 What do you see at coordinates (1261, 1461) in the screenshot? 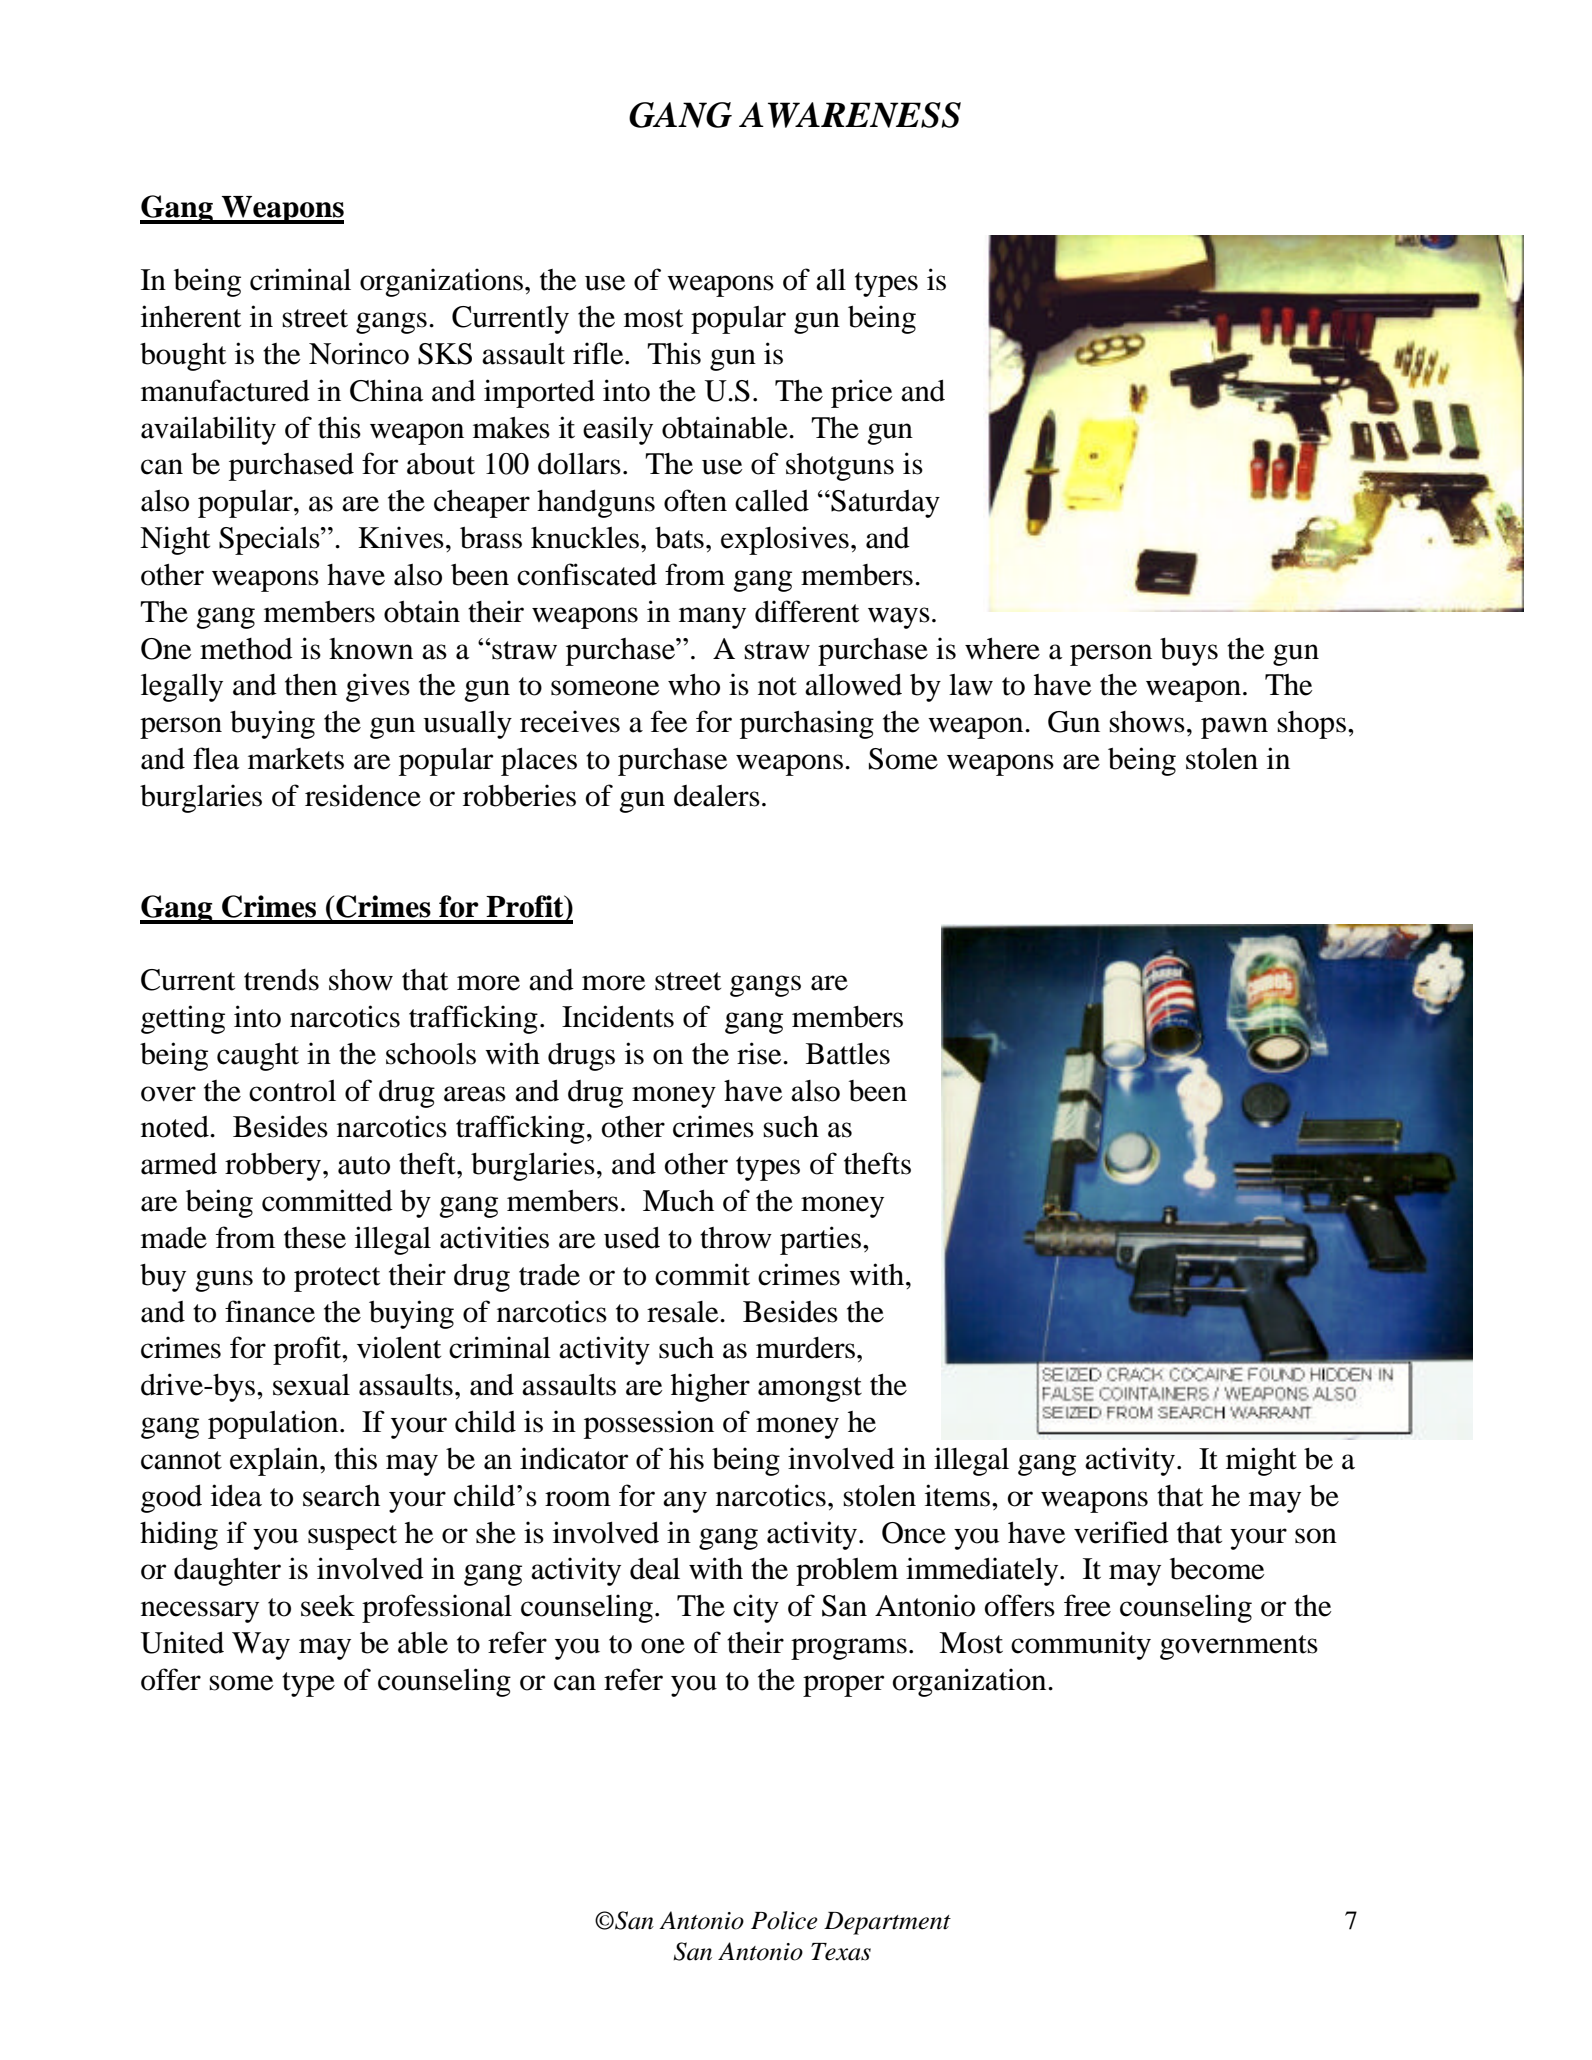
I see `might` at bounding box center [1261, 1461].
